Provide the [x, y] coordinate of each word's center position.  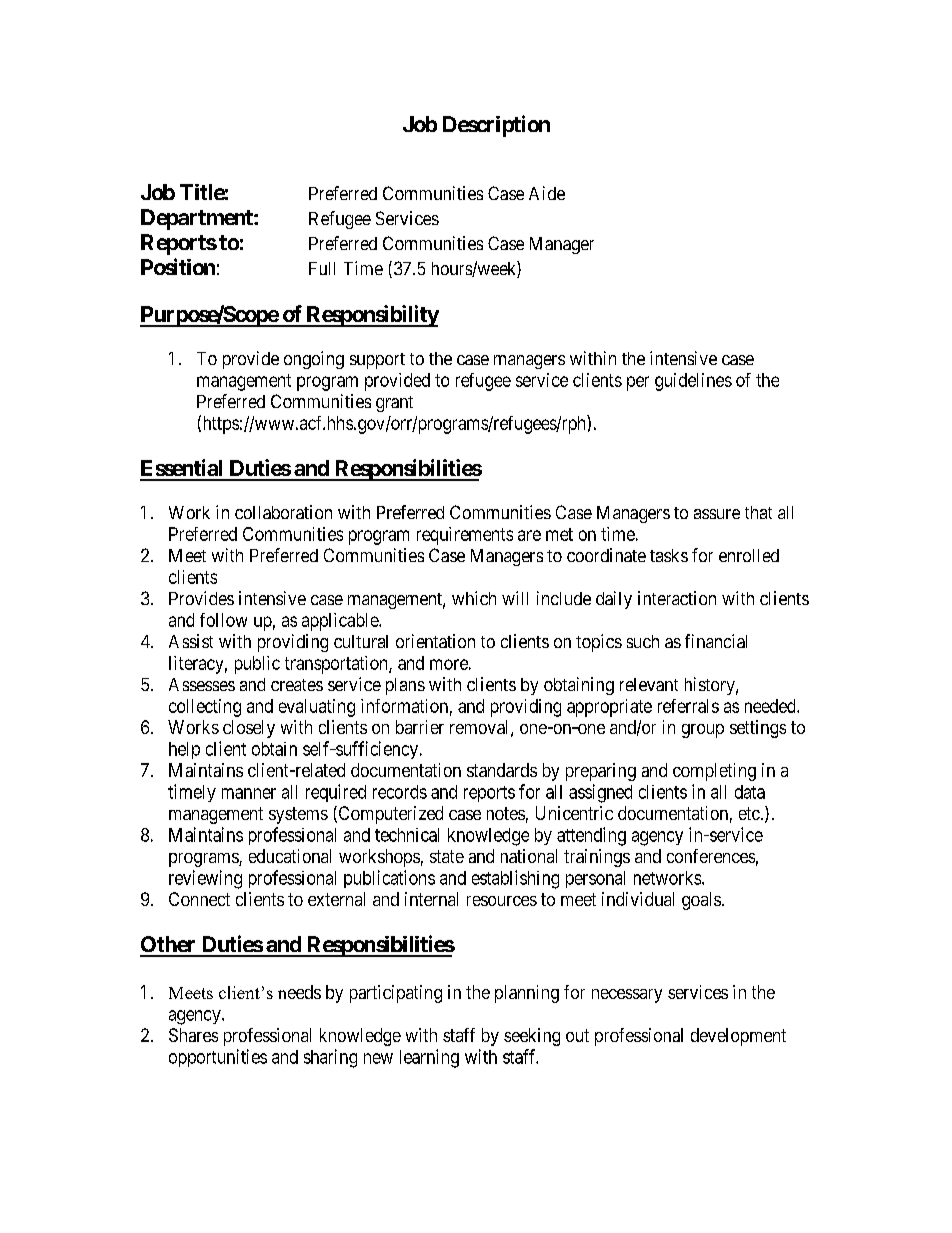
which [474, 598]
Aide [547, 193]
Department [198, 219]
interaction [677, 598]
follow [223, 620]
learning [429, 1058]
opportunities [218, 1058]
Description [496, 126]
